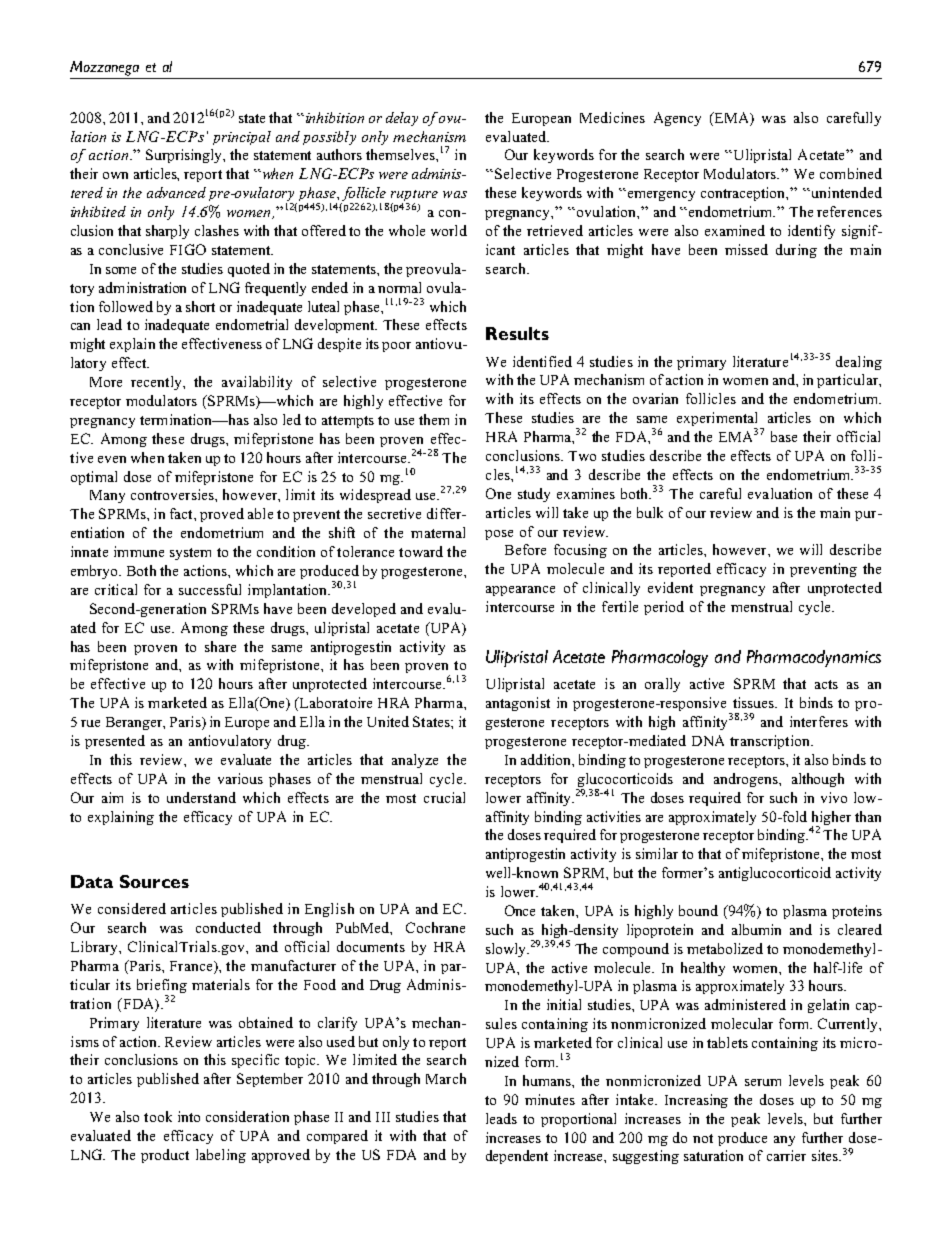 Image resolution: width=952 pixels, height=1237 pixels. Describe the element at coordinates (201, 797) in the document. I see `understand` at that location.
